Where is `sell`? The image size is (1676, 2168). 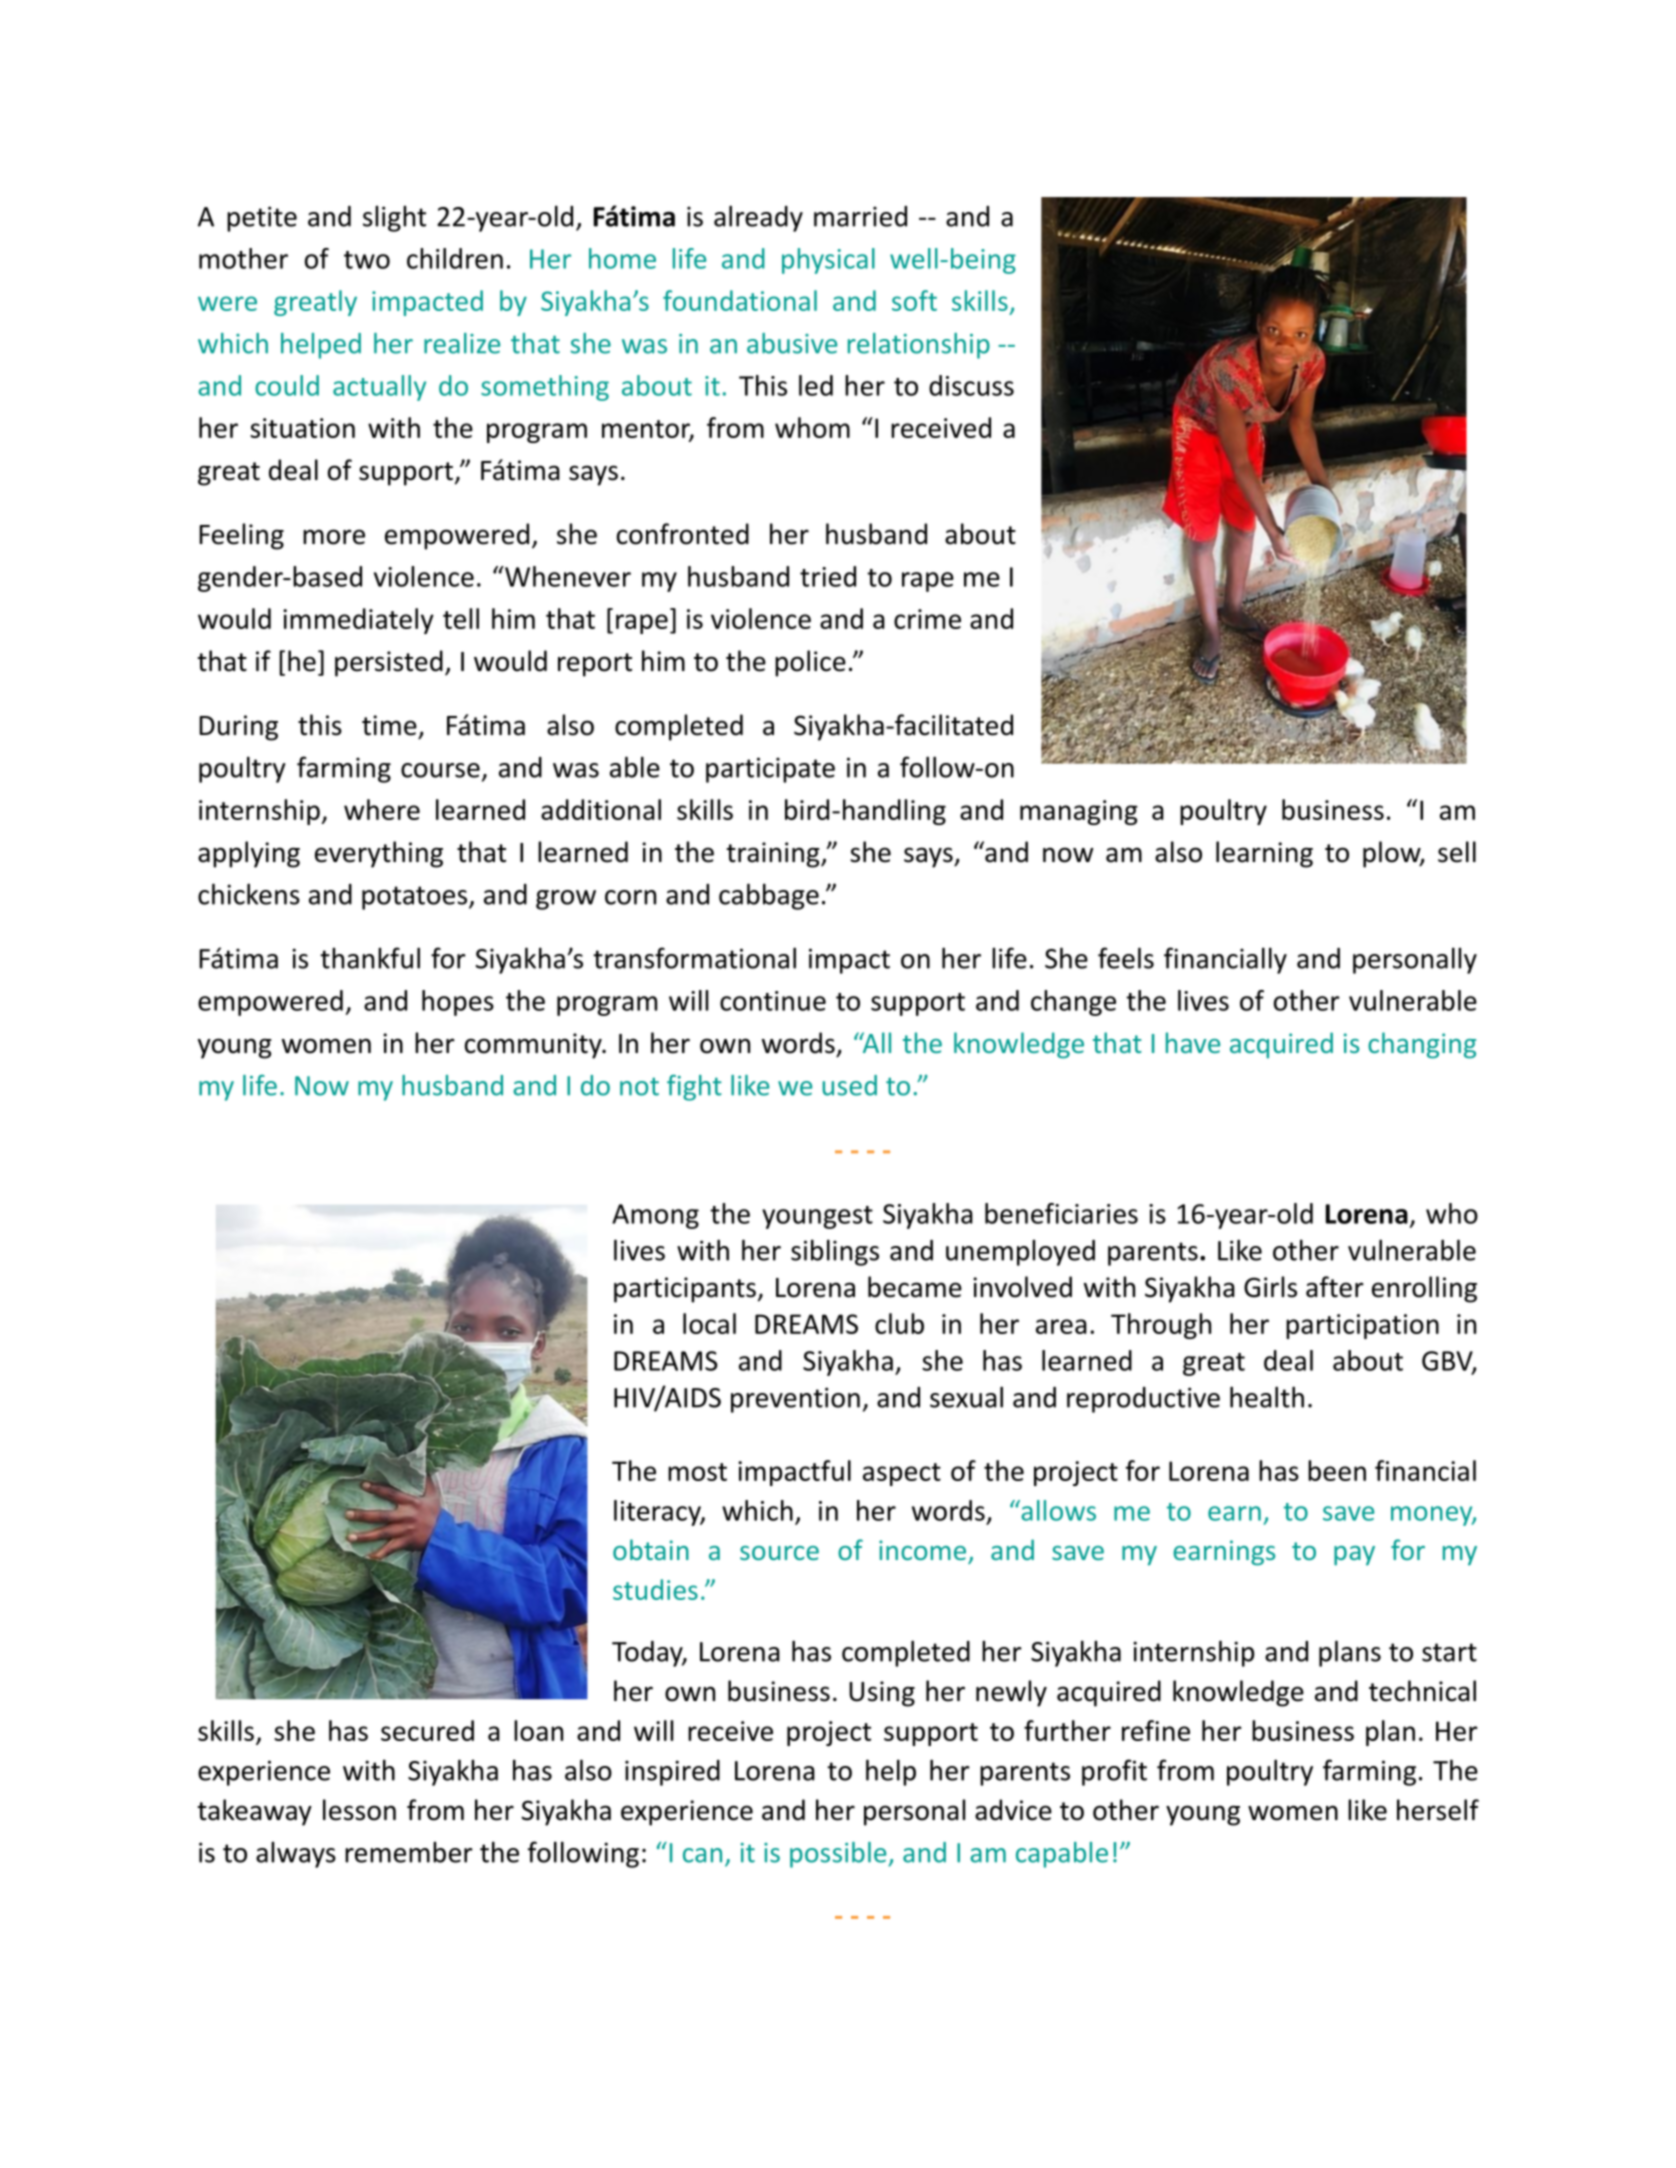
sell is located at coordinates (1457, 852).
